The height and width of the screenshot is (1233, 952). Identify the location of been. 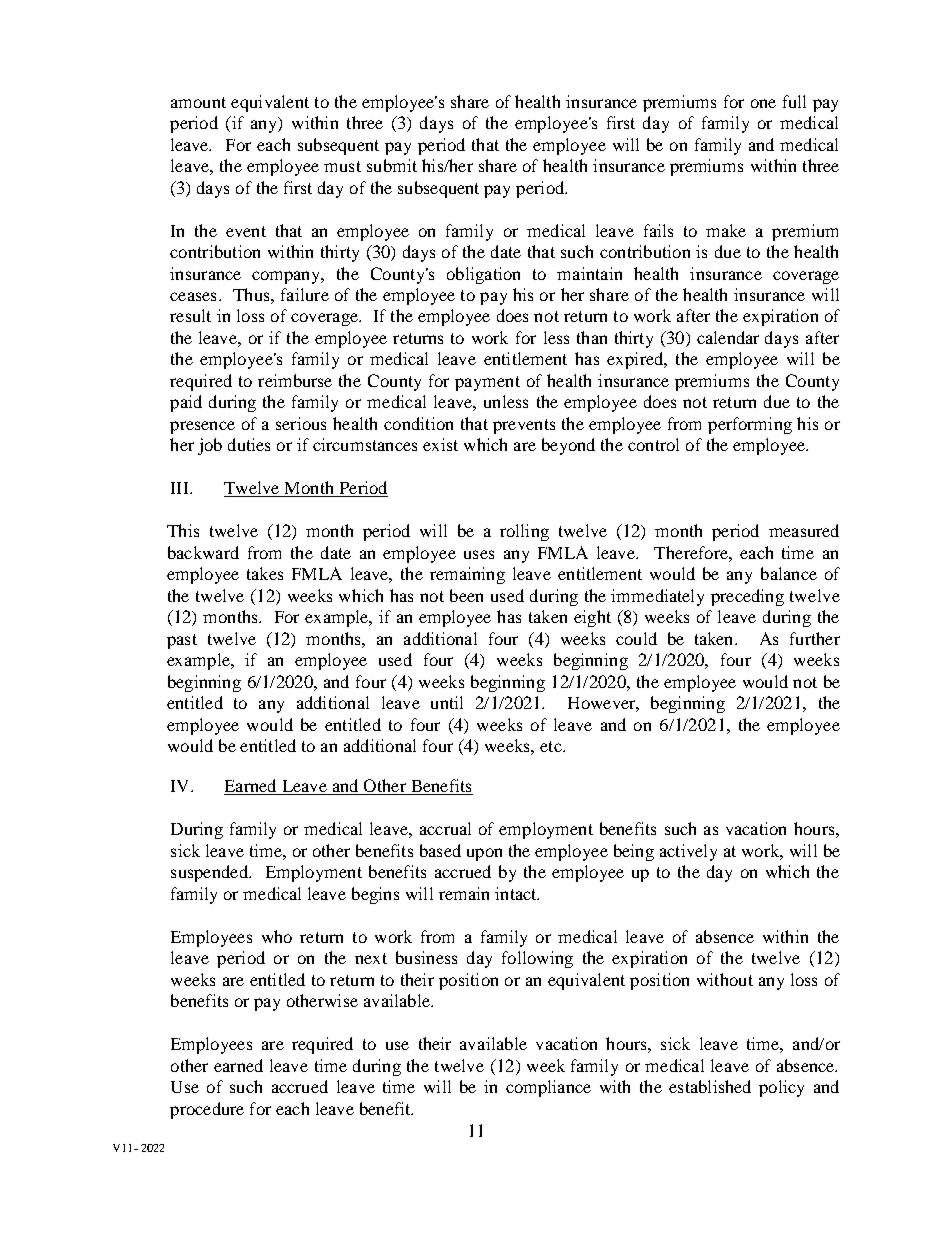
(466, 595).
